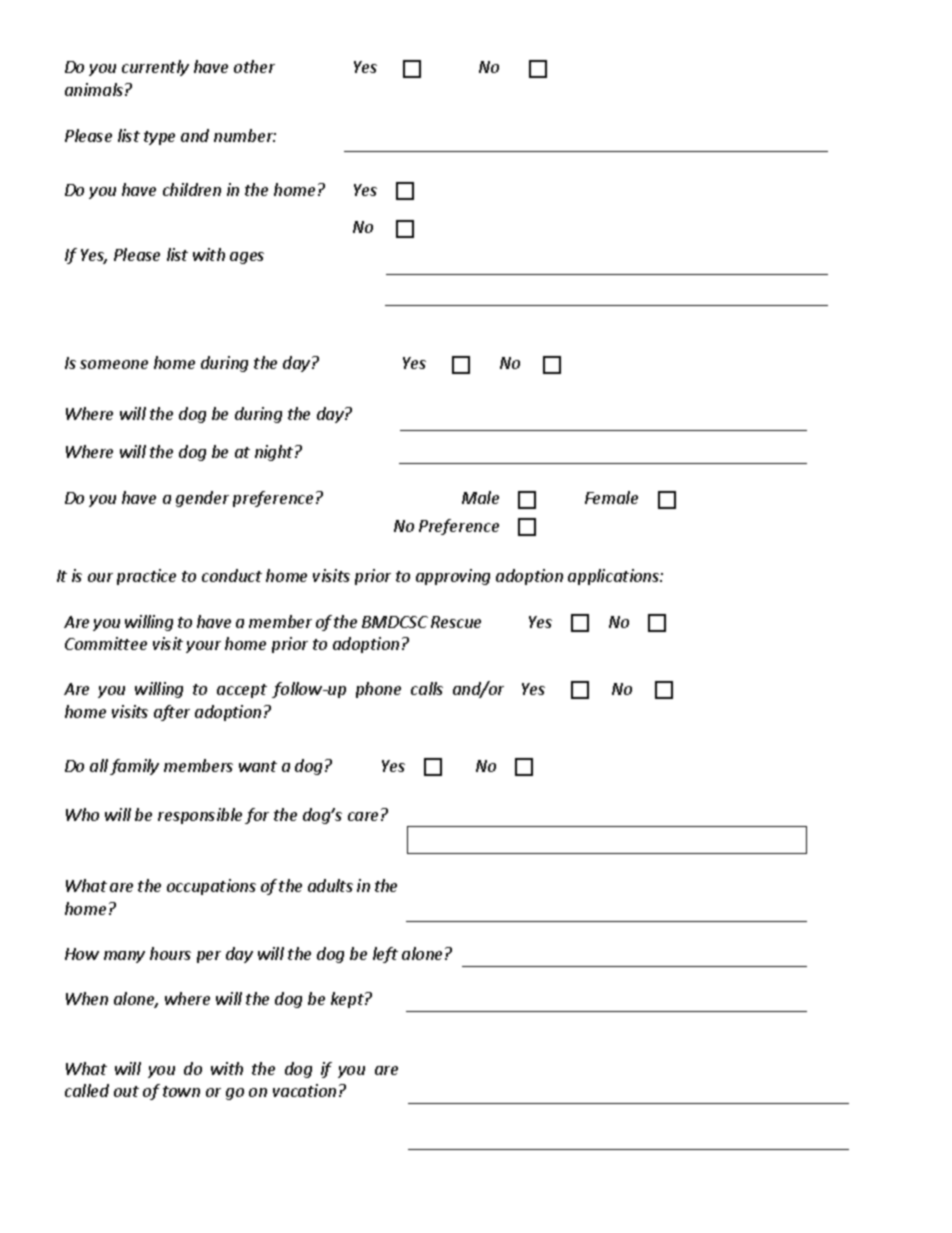  What do you see at coordinates (155, 68) in the screenshot?
I see `currently` at bounding box center [155, 68].
